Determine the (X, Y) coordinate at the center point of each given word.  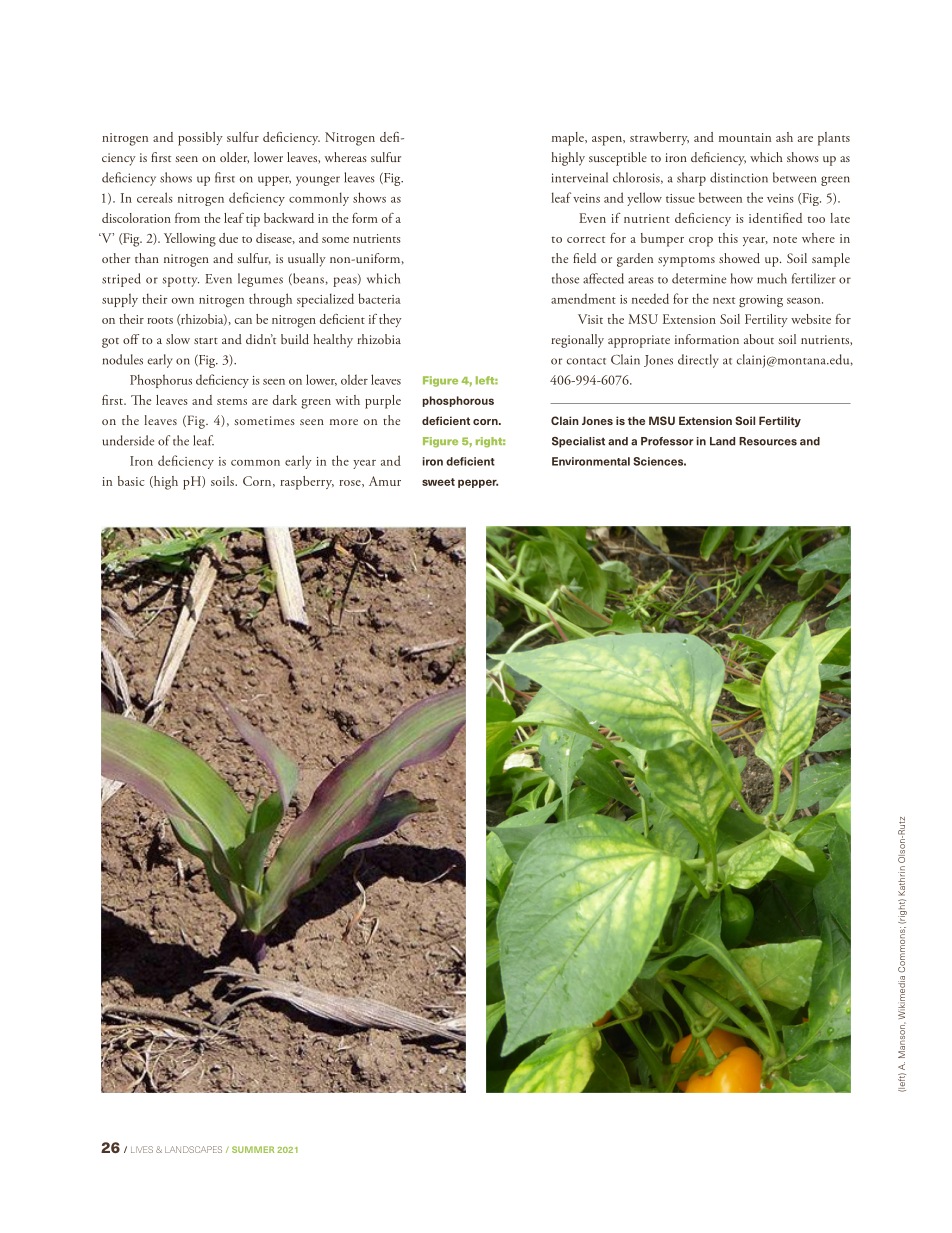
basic (131, 481)
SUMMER (253, 1149)
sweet (438, 482)
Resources (768, 441)
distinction (739, 177)
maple (569, 139)
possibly (200, 139)
